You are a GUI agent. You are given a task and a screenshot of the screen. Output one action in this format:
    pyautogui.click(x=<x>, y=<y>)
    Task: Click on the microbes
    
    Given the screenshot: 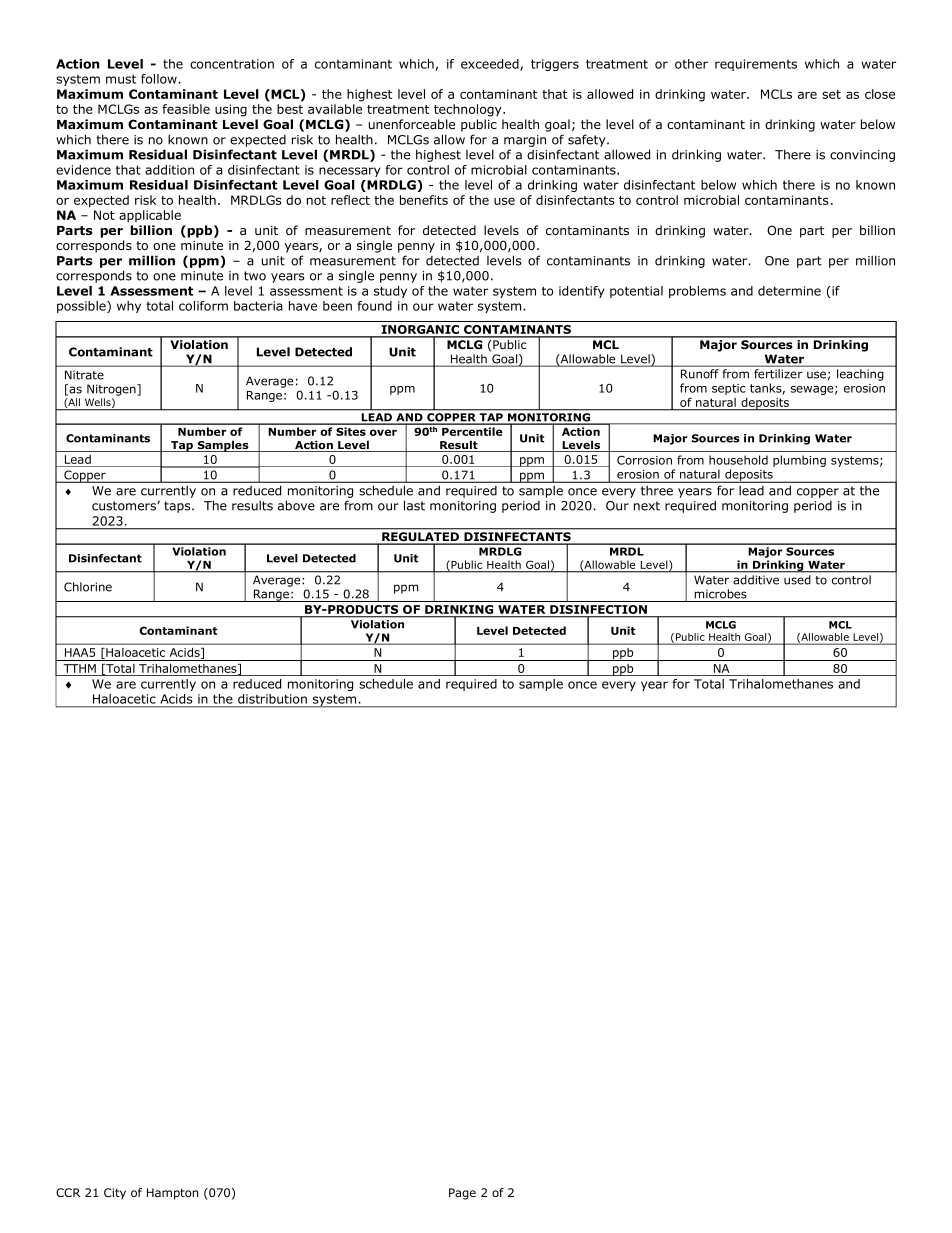 What is the action you would take?
    pyautogui.click(x=721, y=594)
